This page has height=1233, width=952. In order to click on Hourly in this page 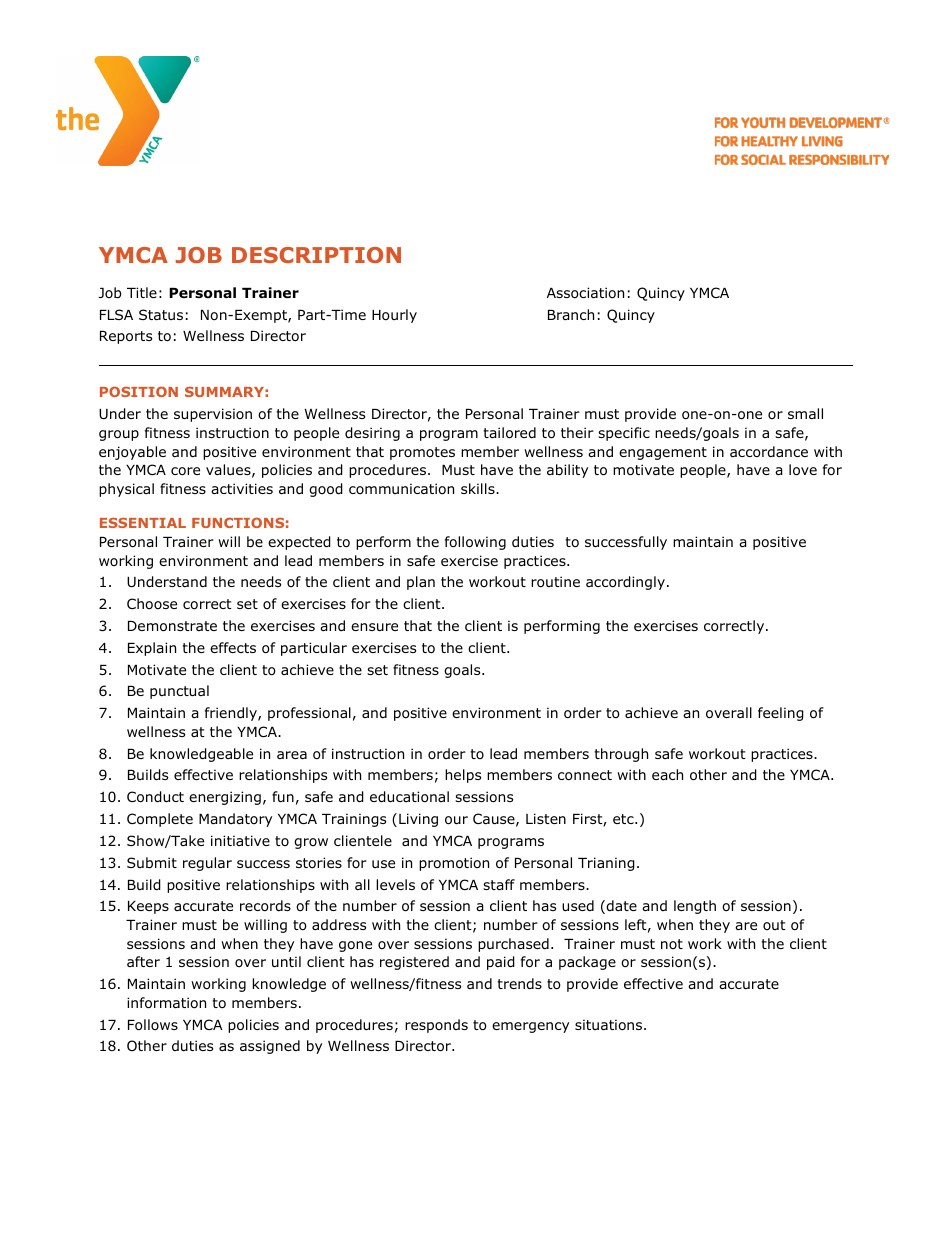, I will do `click(394, 316)`.
